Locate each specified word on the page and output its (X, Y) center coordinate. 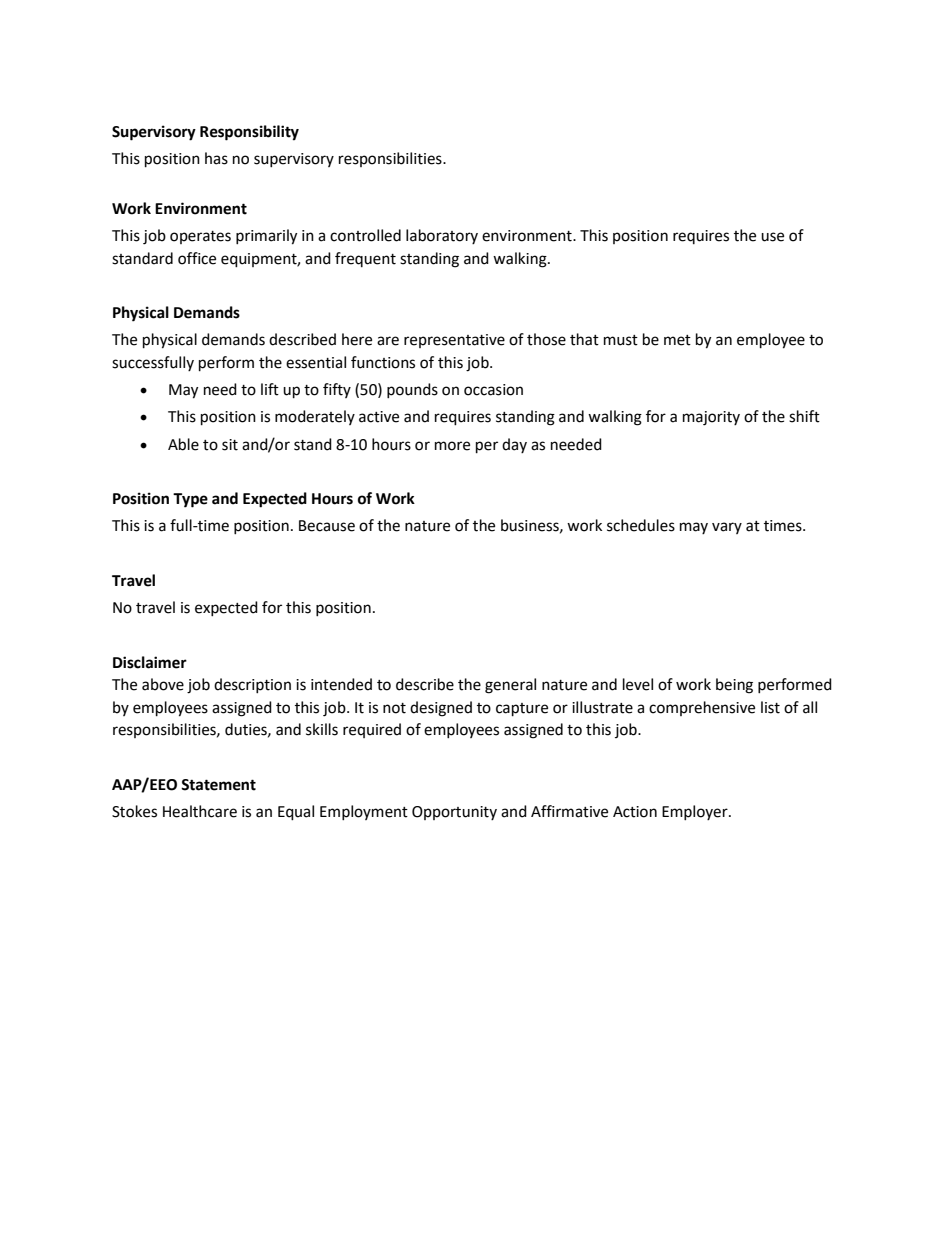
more (452, 446)
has (216, 158)
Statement (218, 785)
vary (727, 528)
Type (190, 500)
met (677, 340)
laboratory (442, 236)
